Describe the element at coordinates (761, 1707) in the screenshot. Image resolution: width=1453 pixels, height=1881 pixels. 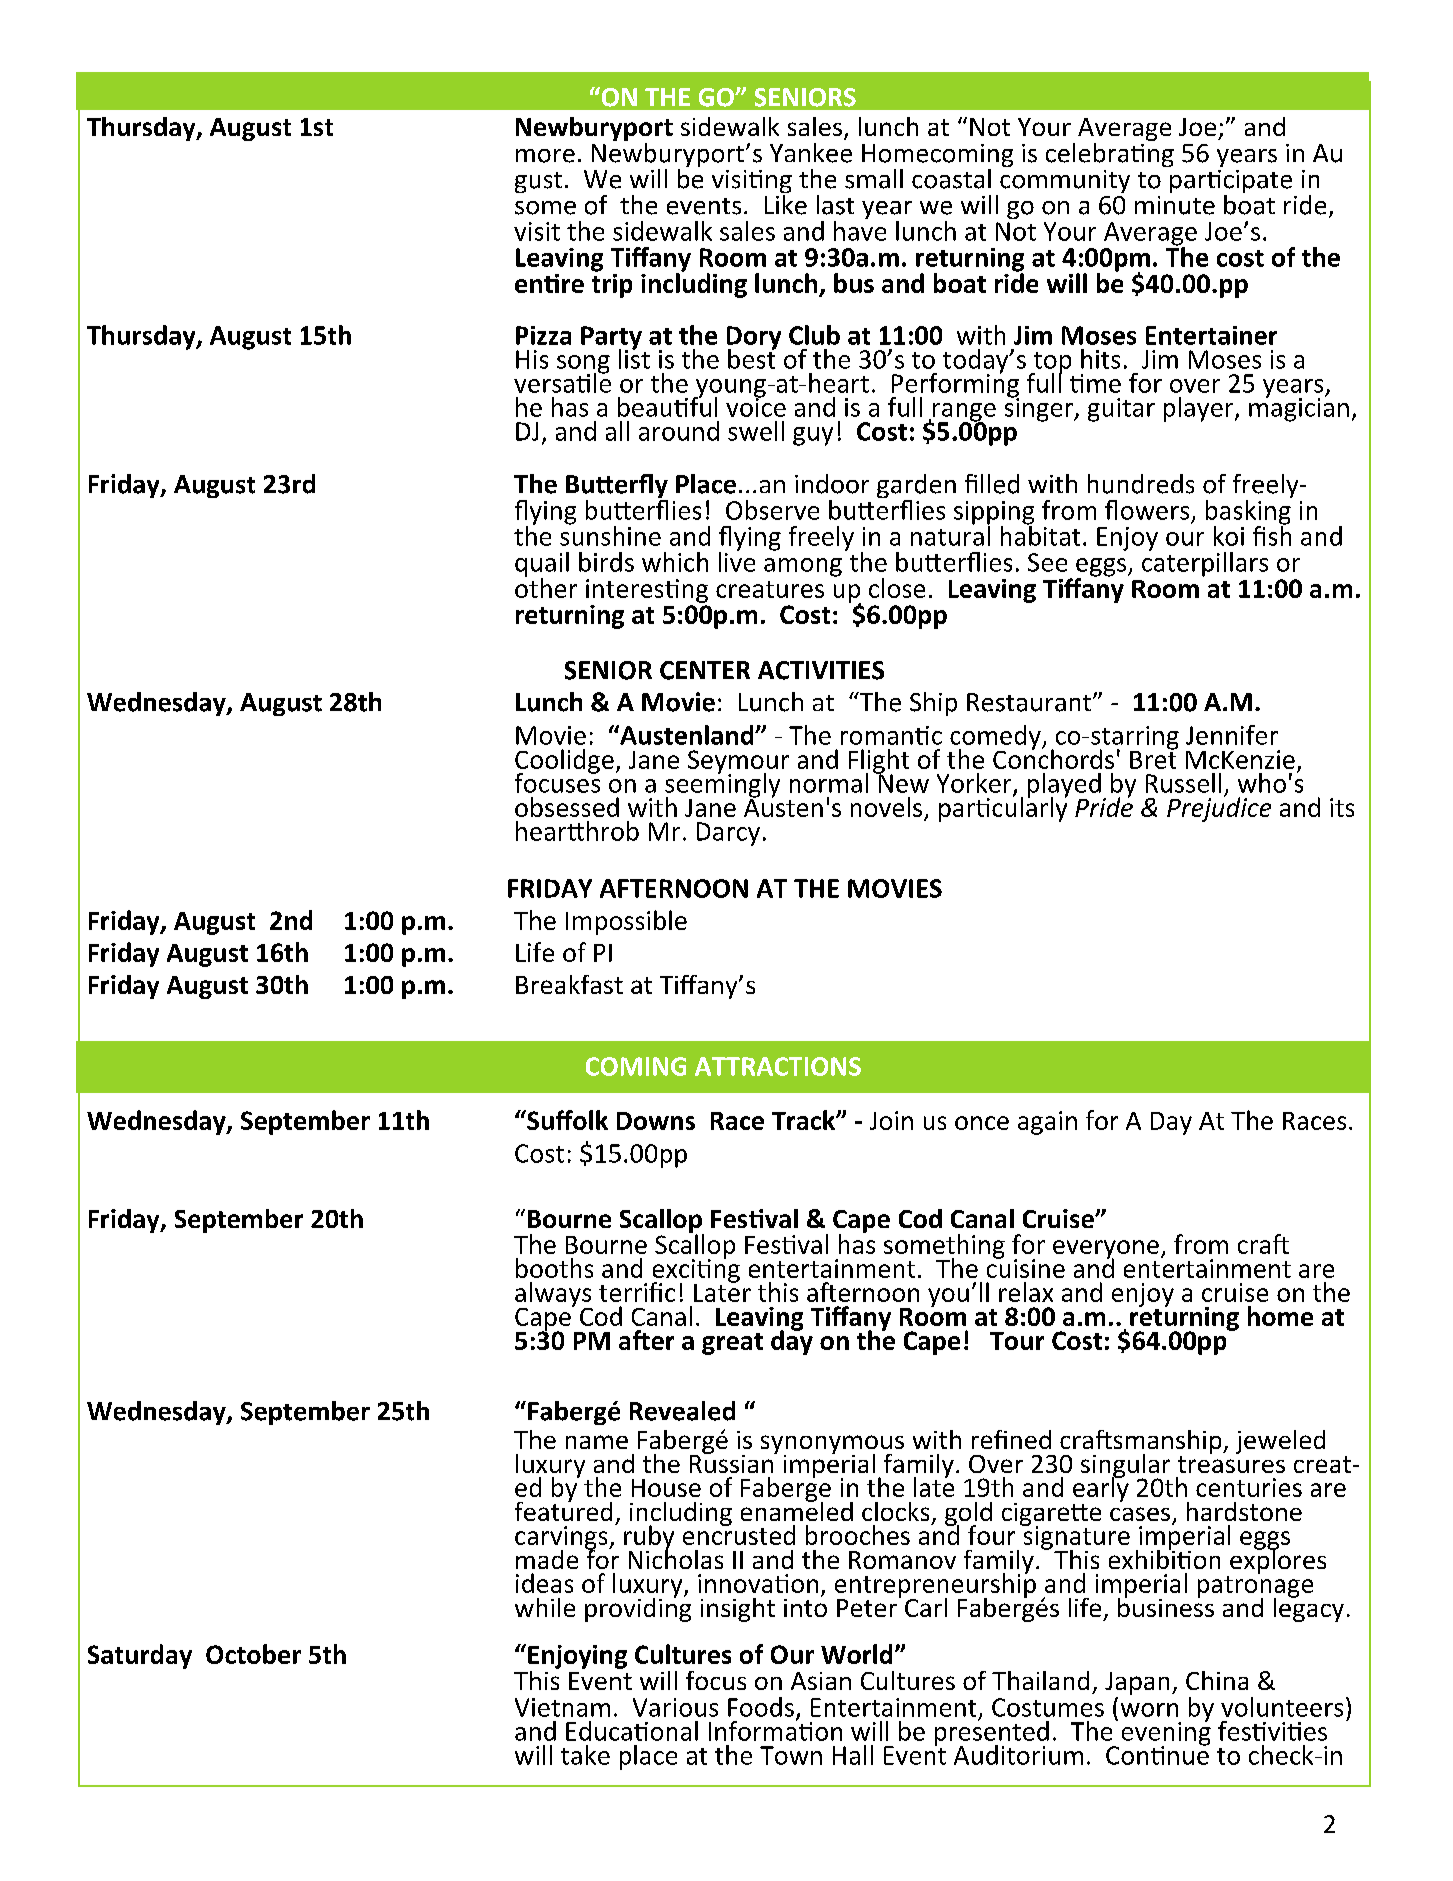
I see `Foods` at that location.
